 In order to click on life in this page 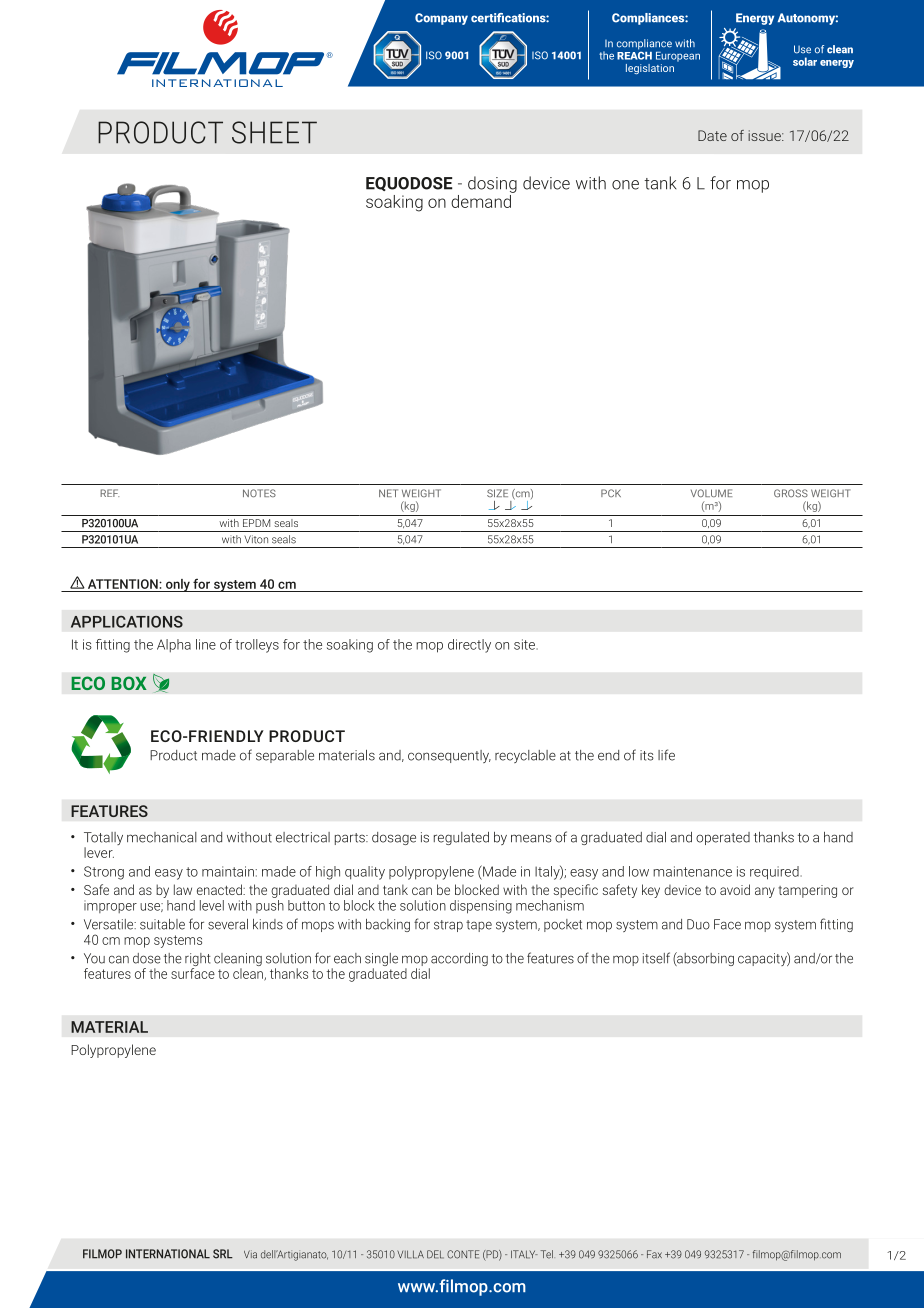, I will do `click(666, 755)`.
